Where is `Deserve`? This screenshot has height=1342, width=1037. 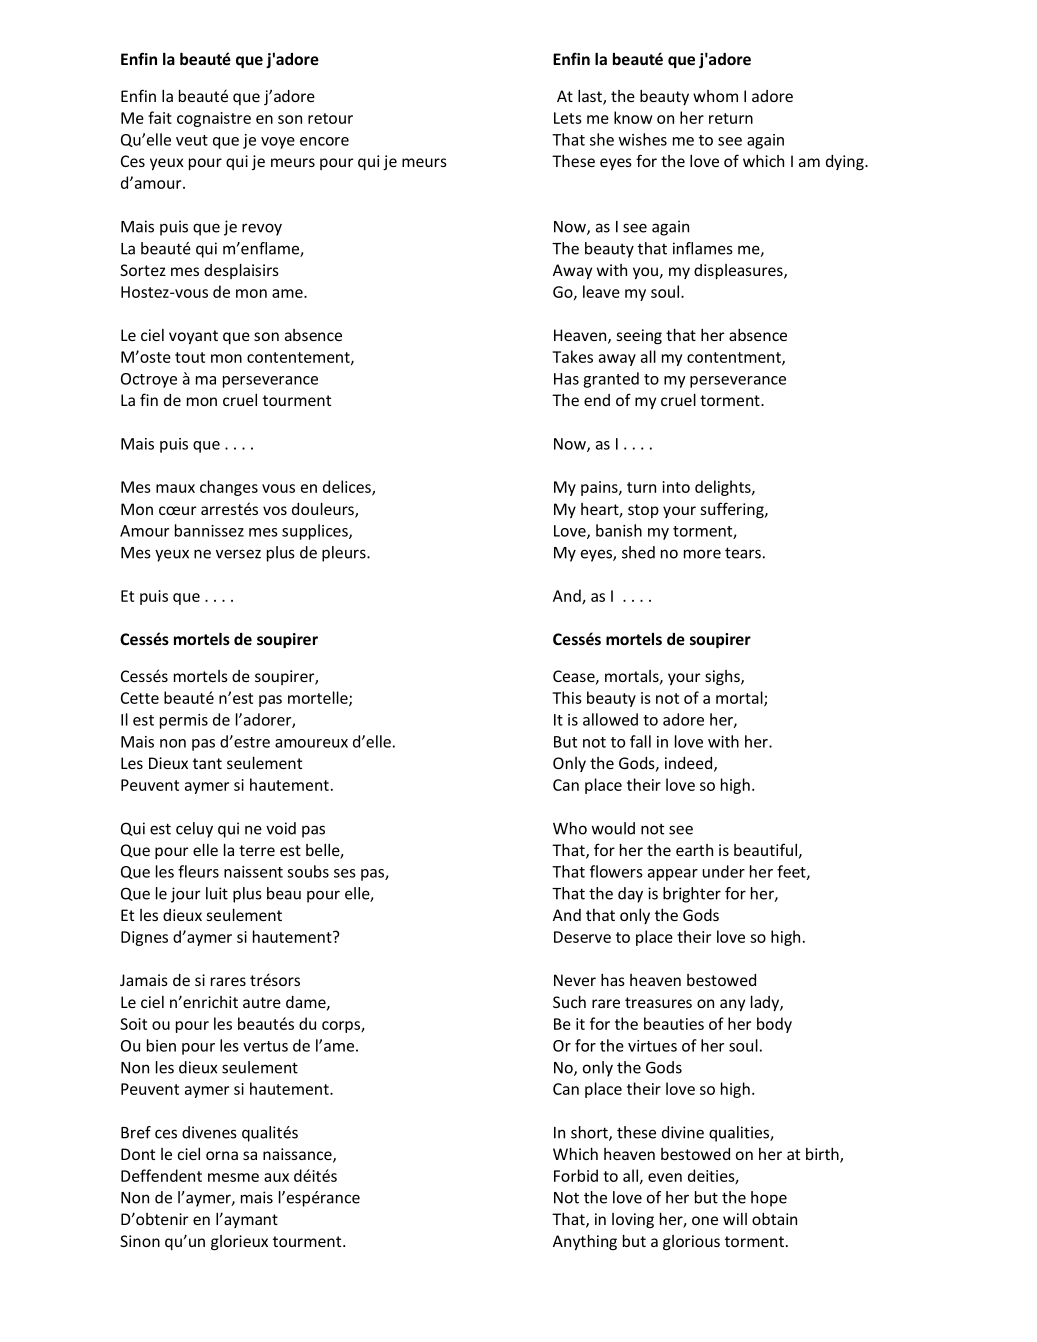 Deserve is located at coordinates (582, 937).
